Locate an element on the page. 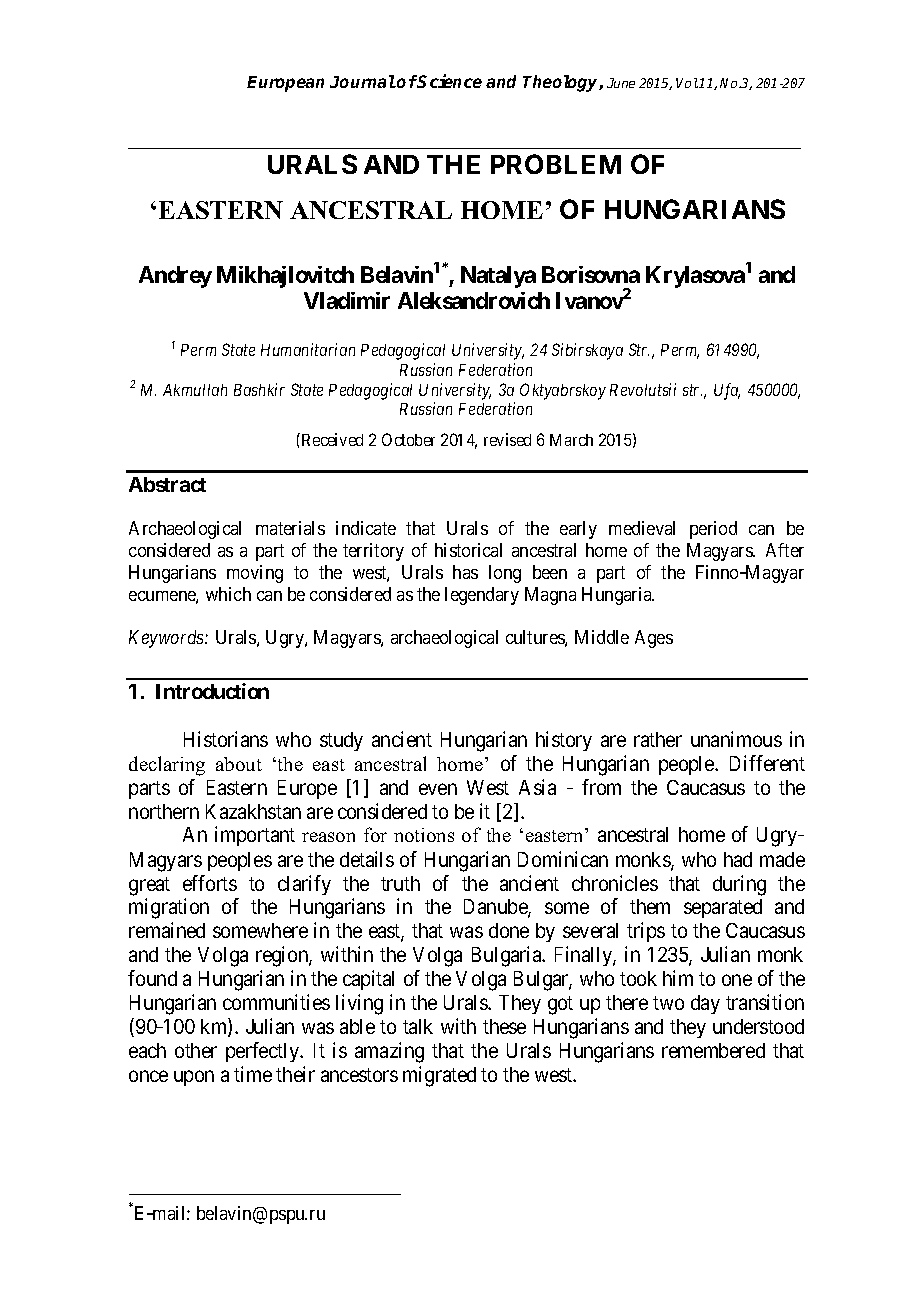 This document has width=912, height=1316. remembered is located at coordinates (713, 1050).
